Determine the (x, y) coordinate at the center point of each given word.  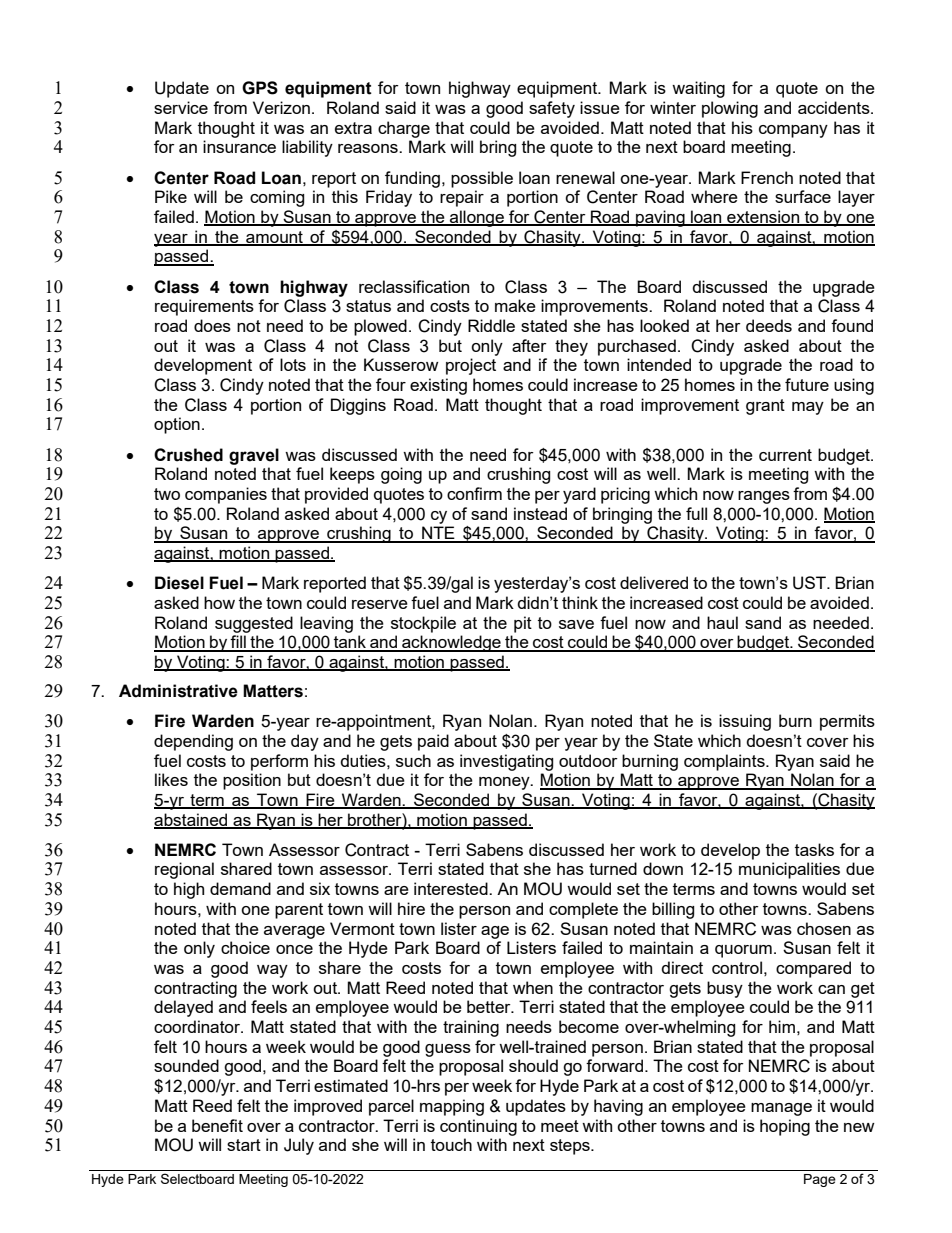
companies (226, 495)
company (793, 131)
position (252, 781)
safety (552, 109)
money (505, 783)
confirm (474, 493)
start (244, 1145)
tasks (814, 849)
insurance (239, 146)
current (785, 455)
